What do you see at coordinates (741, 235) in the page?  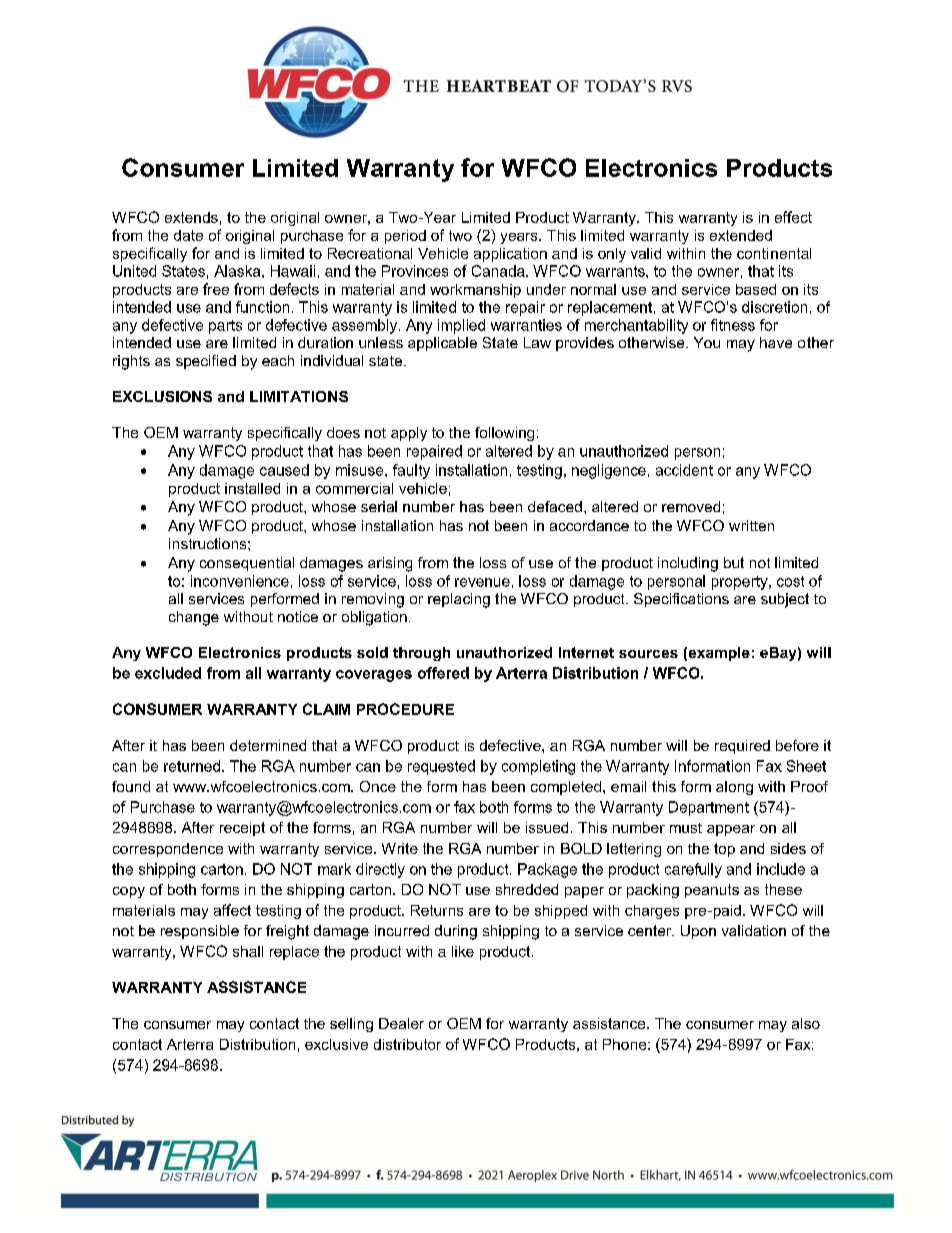 I see `extended` at bounding box center [741, 235].
